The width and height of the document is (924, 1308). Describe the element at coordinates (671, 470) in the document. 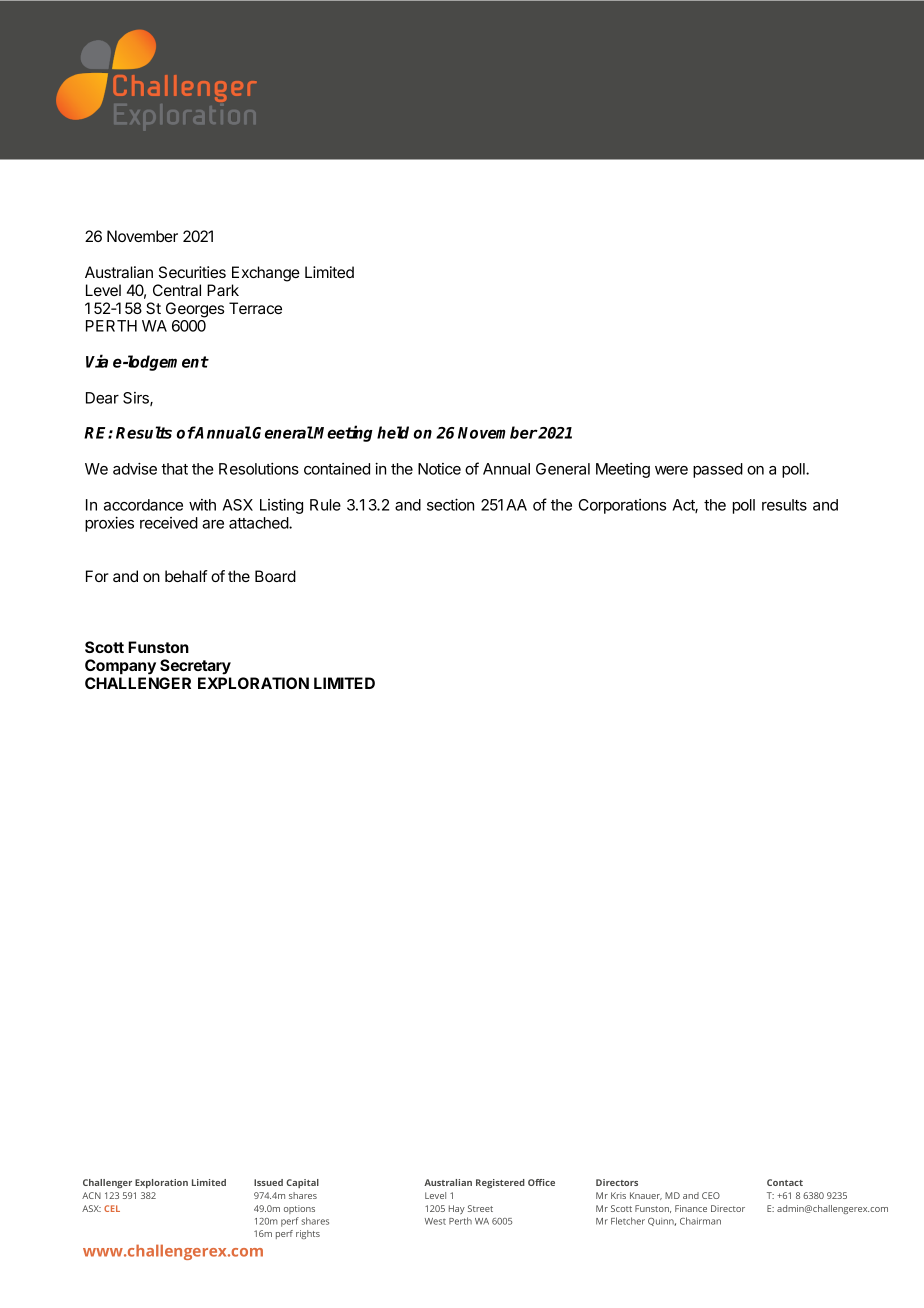

I see `were` at that location.
